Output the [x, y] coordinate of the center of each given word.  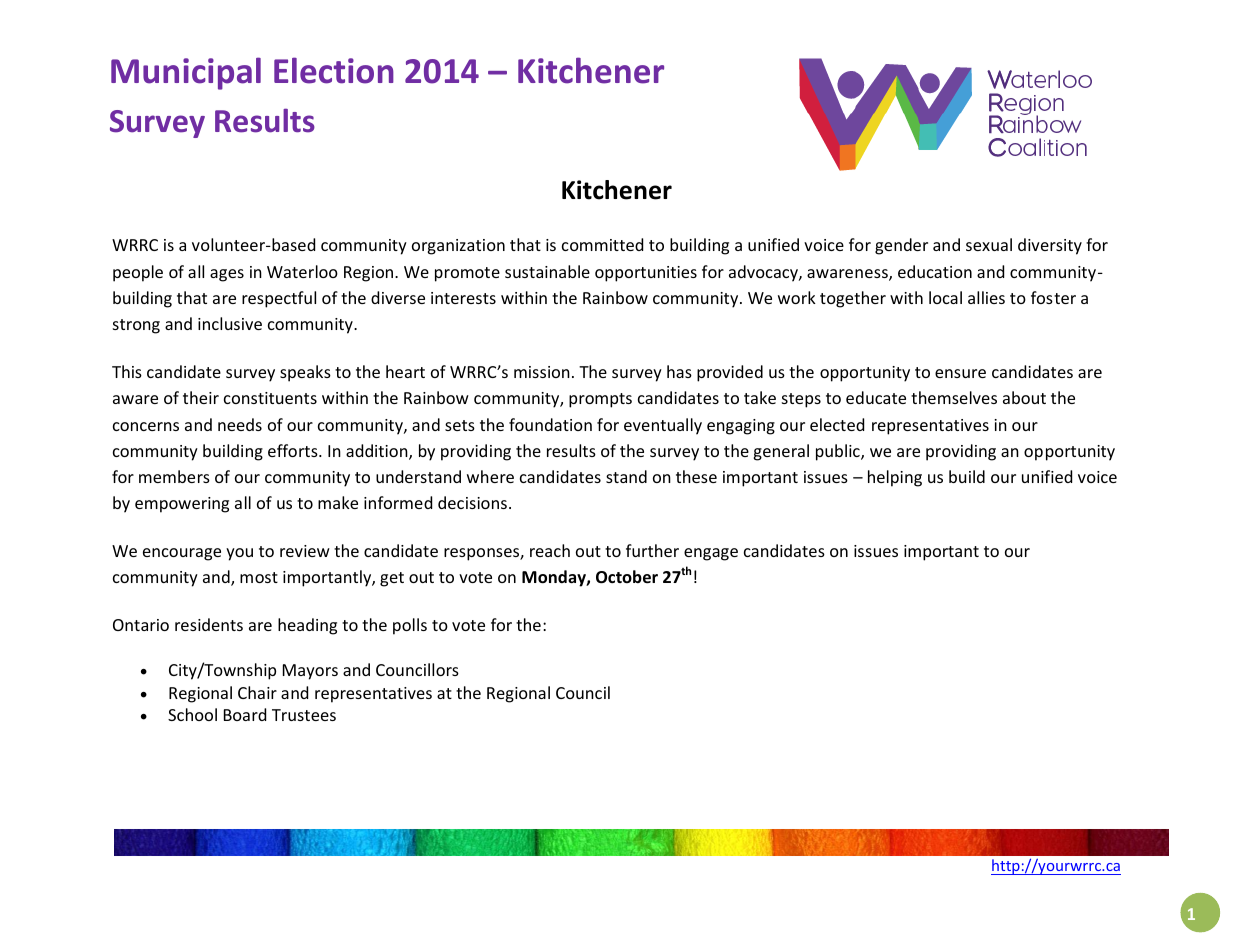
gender [901, 246]
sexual [989, 244]
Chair [257, 692]
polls [410, 626]
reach [550, 550]
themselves [954, 397]
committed [602, 244]
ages [227, 275]
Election [334, 70]
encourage [182, 554]
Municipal [186, 73]
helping [895, 478]
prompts [600, 400]
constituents [270, 398]
